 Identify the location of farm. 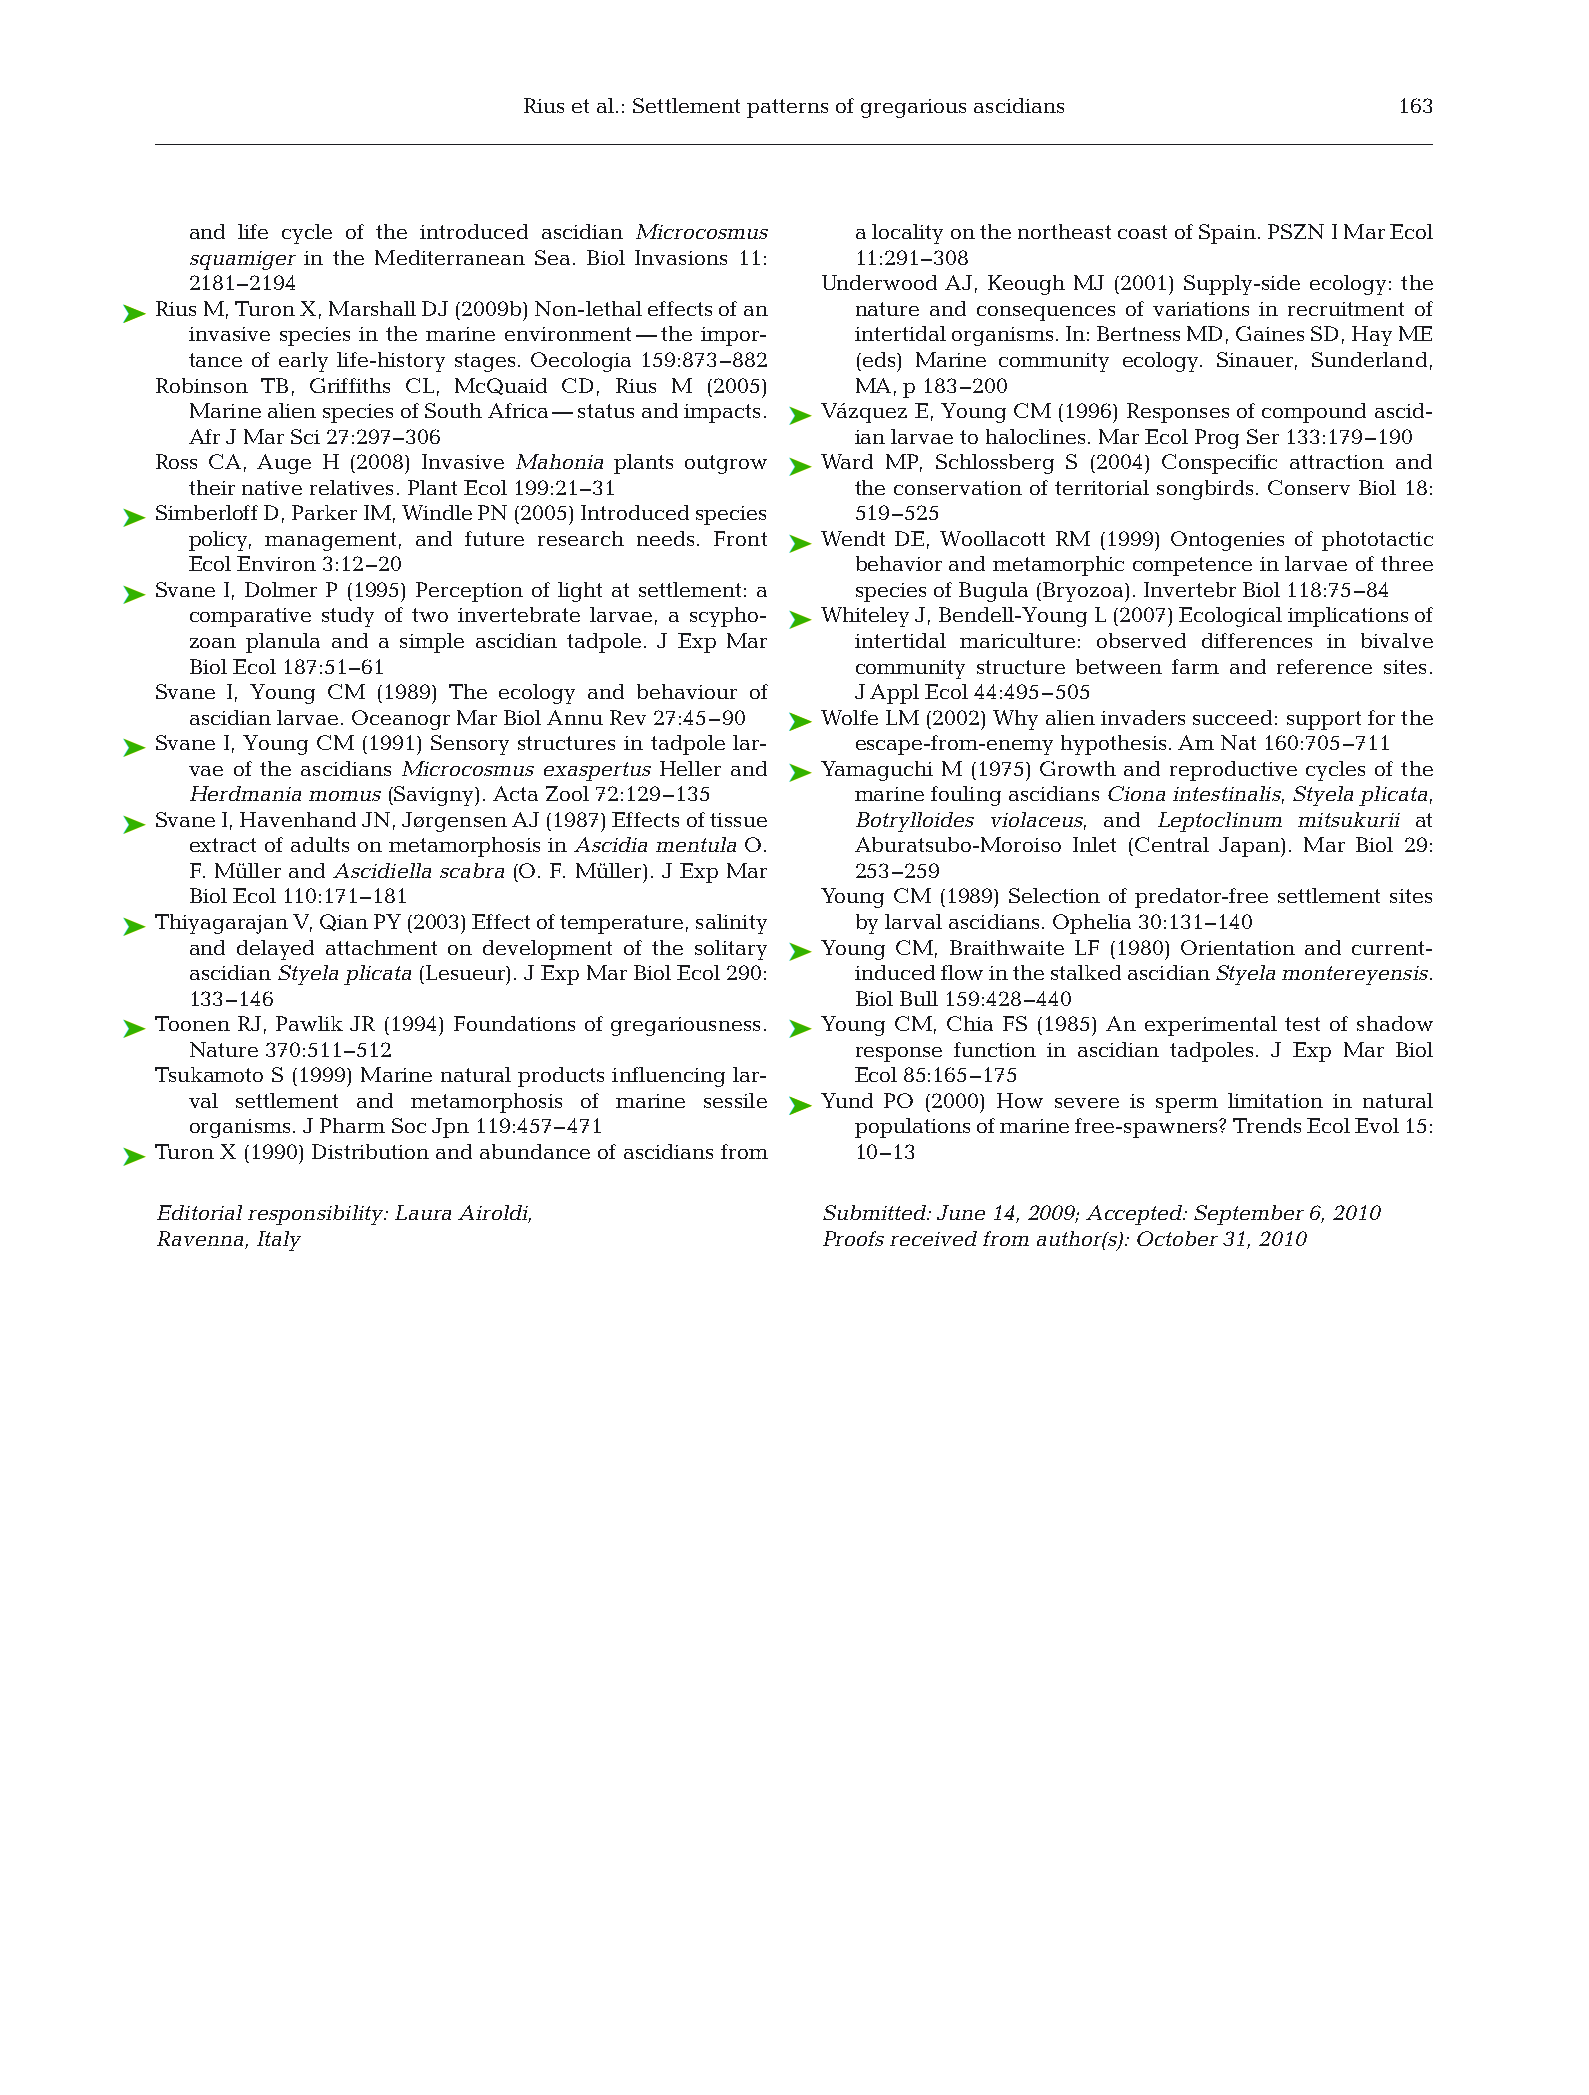
(1195, 666).
